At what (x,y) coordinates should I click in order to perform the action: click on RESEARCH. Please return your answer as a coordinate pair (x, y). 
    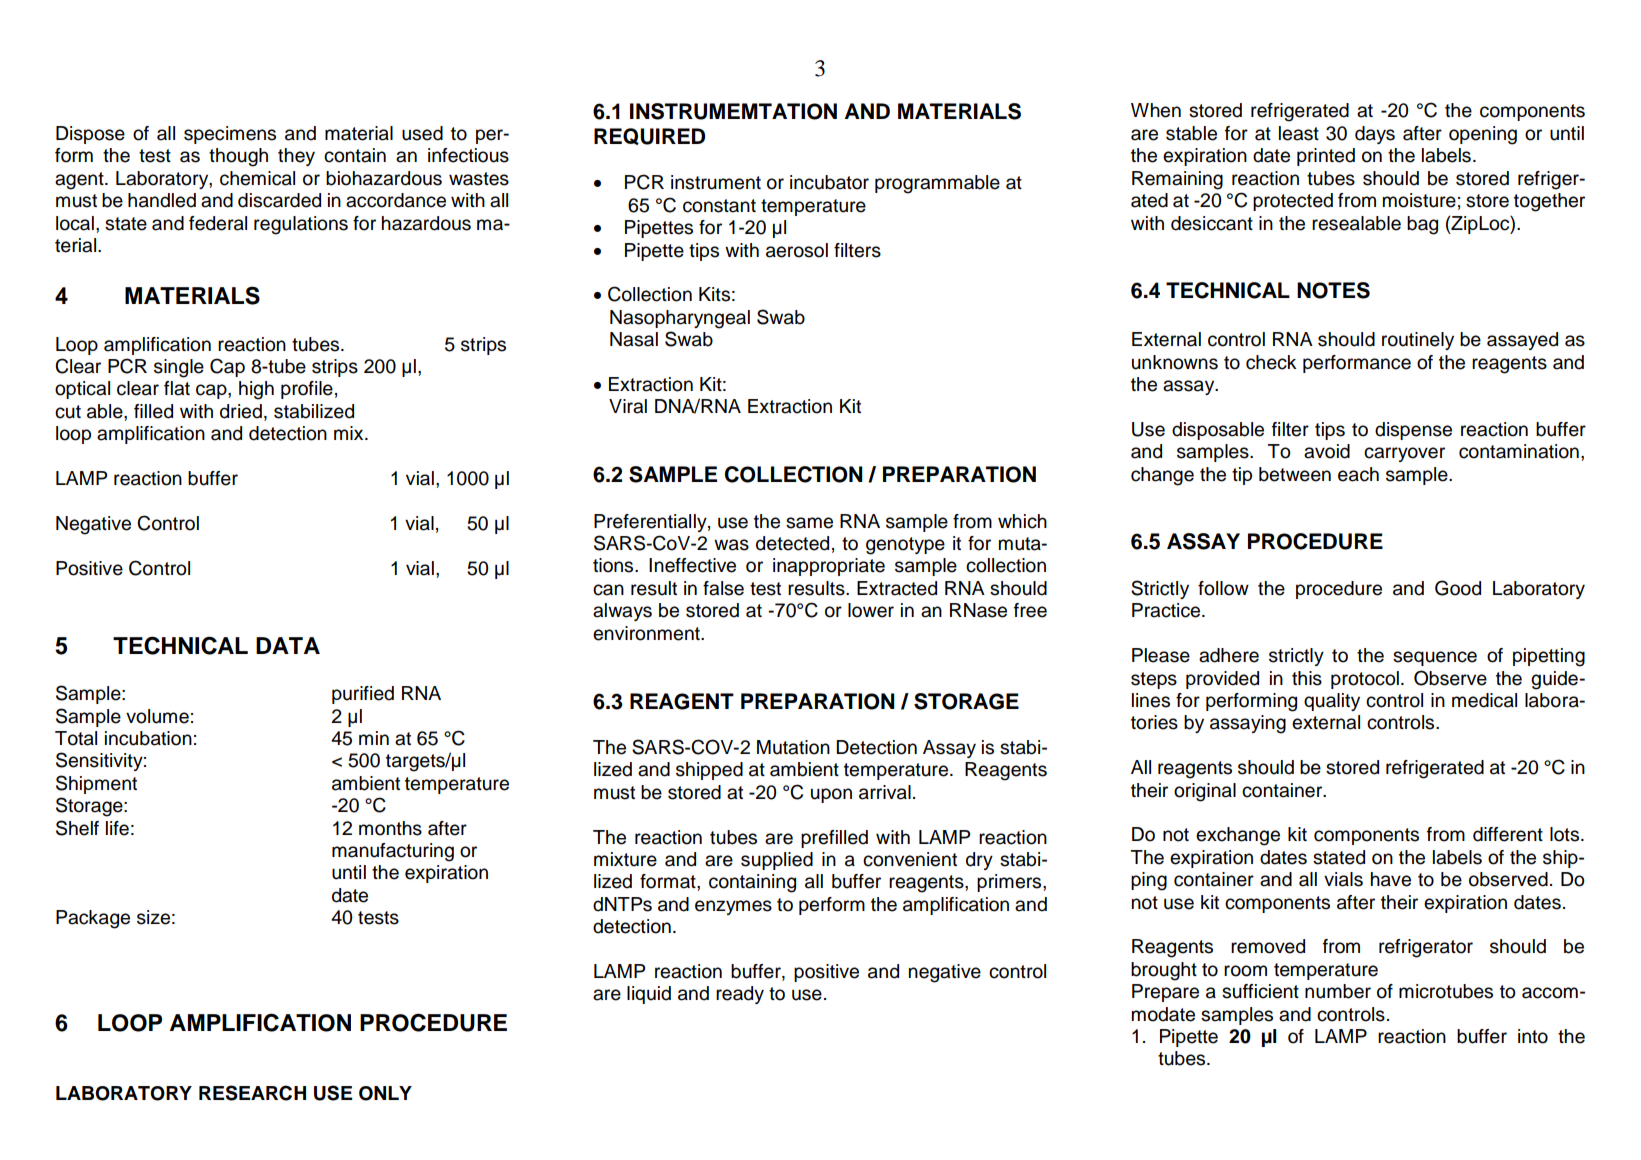
    Looking at the image, I should click on (252, 1093).
